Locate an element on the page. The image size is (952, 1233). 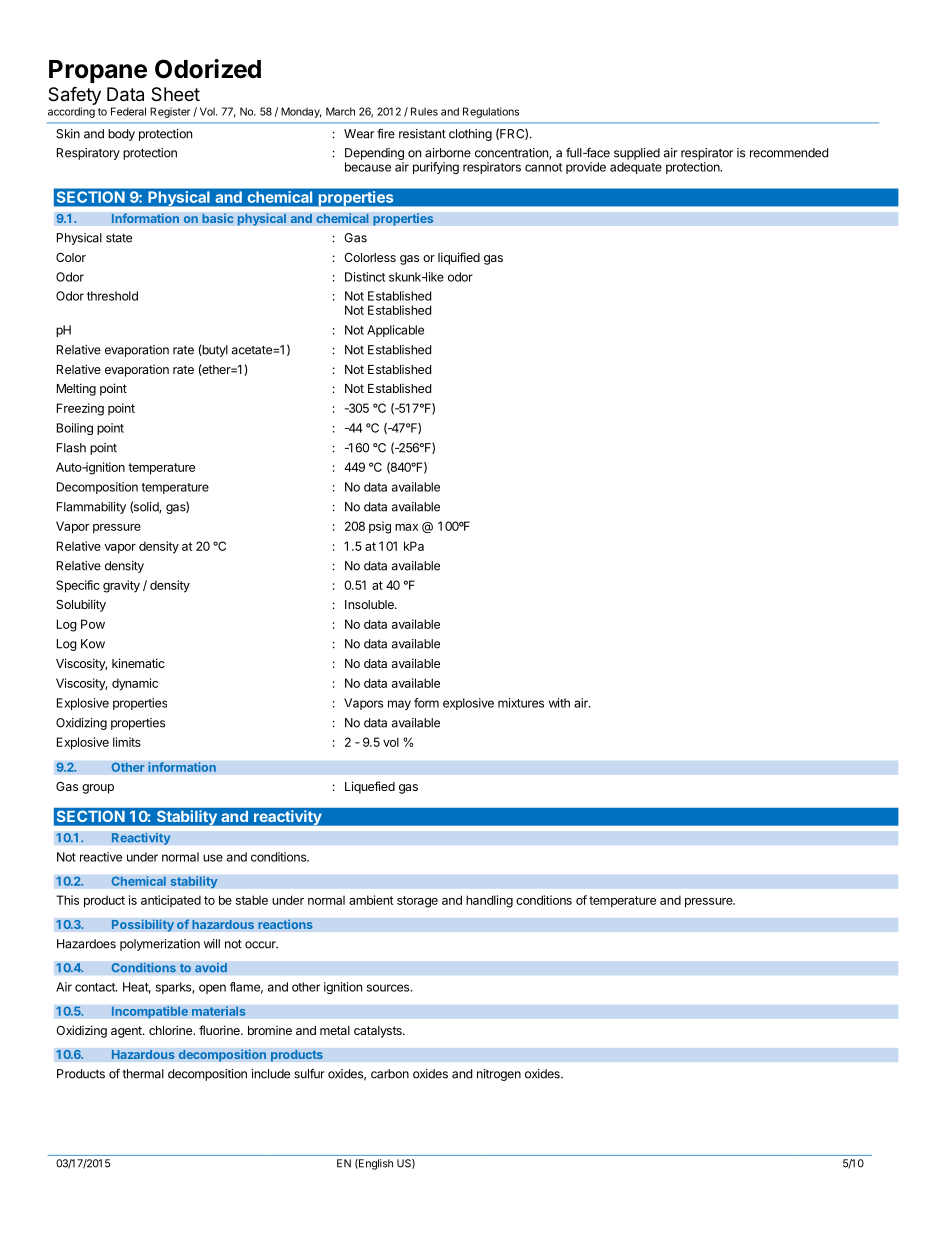
Register is located at coordinates (170, 112).
